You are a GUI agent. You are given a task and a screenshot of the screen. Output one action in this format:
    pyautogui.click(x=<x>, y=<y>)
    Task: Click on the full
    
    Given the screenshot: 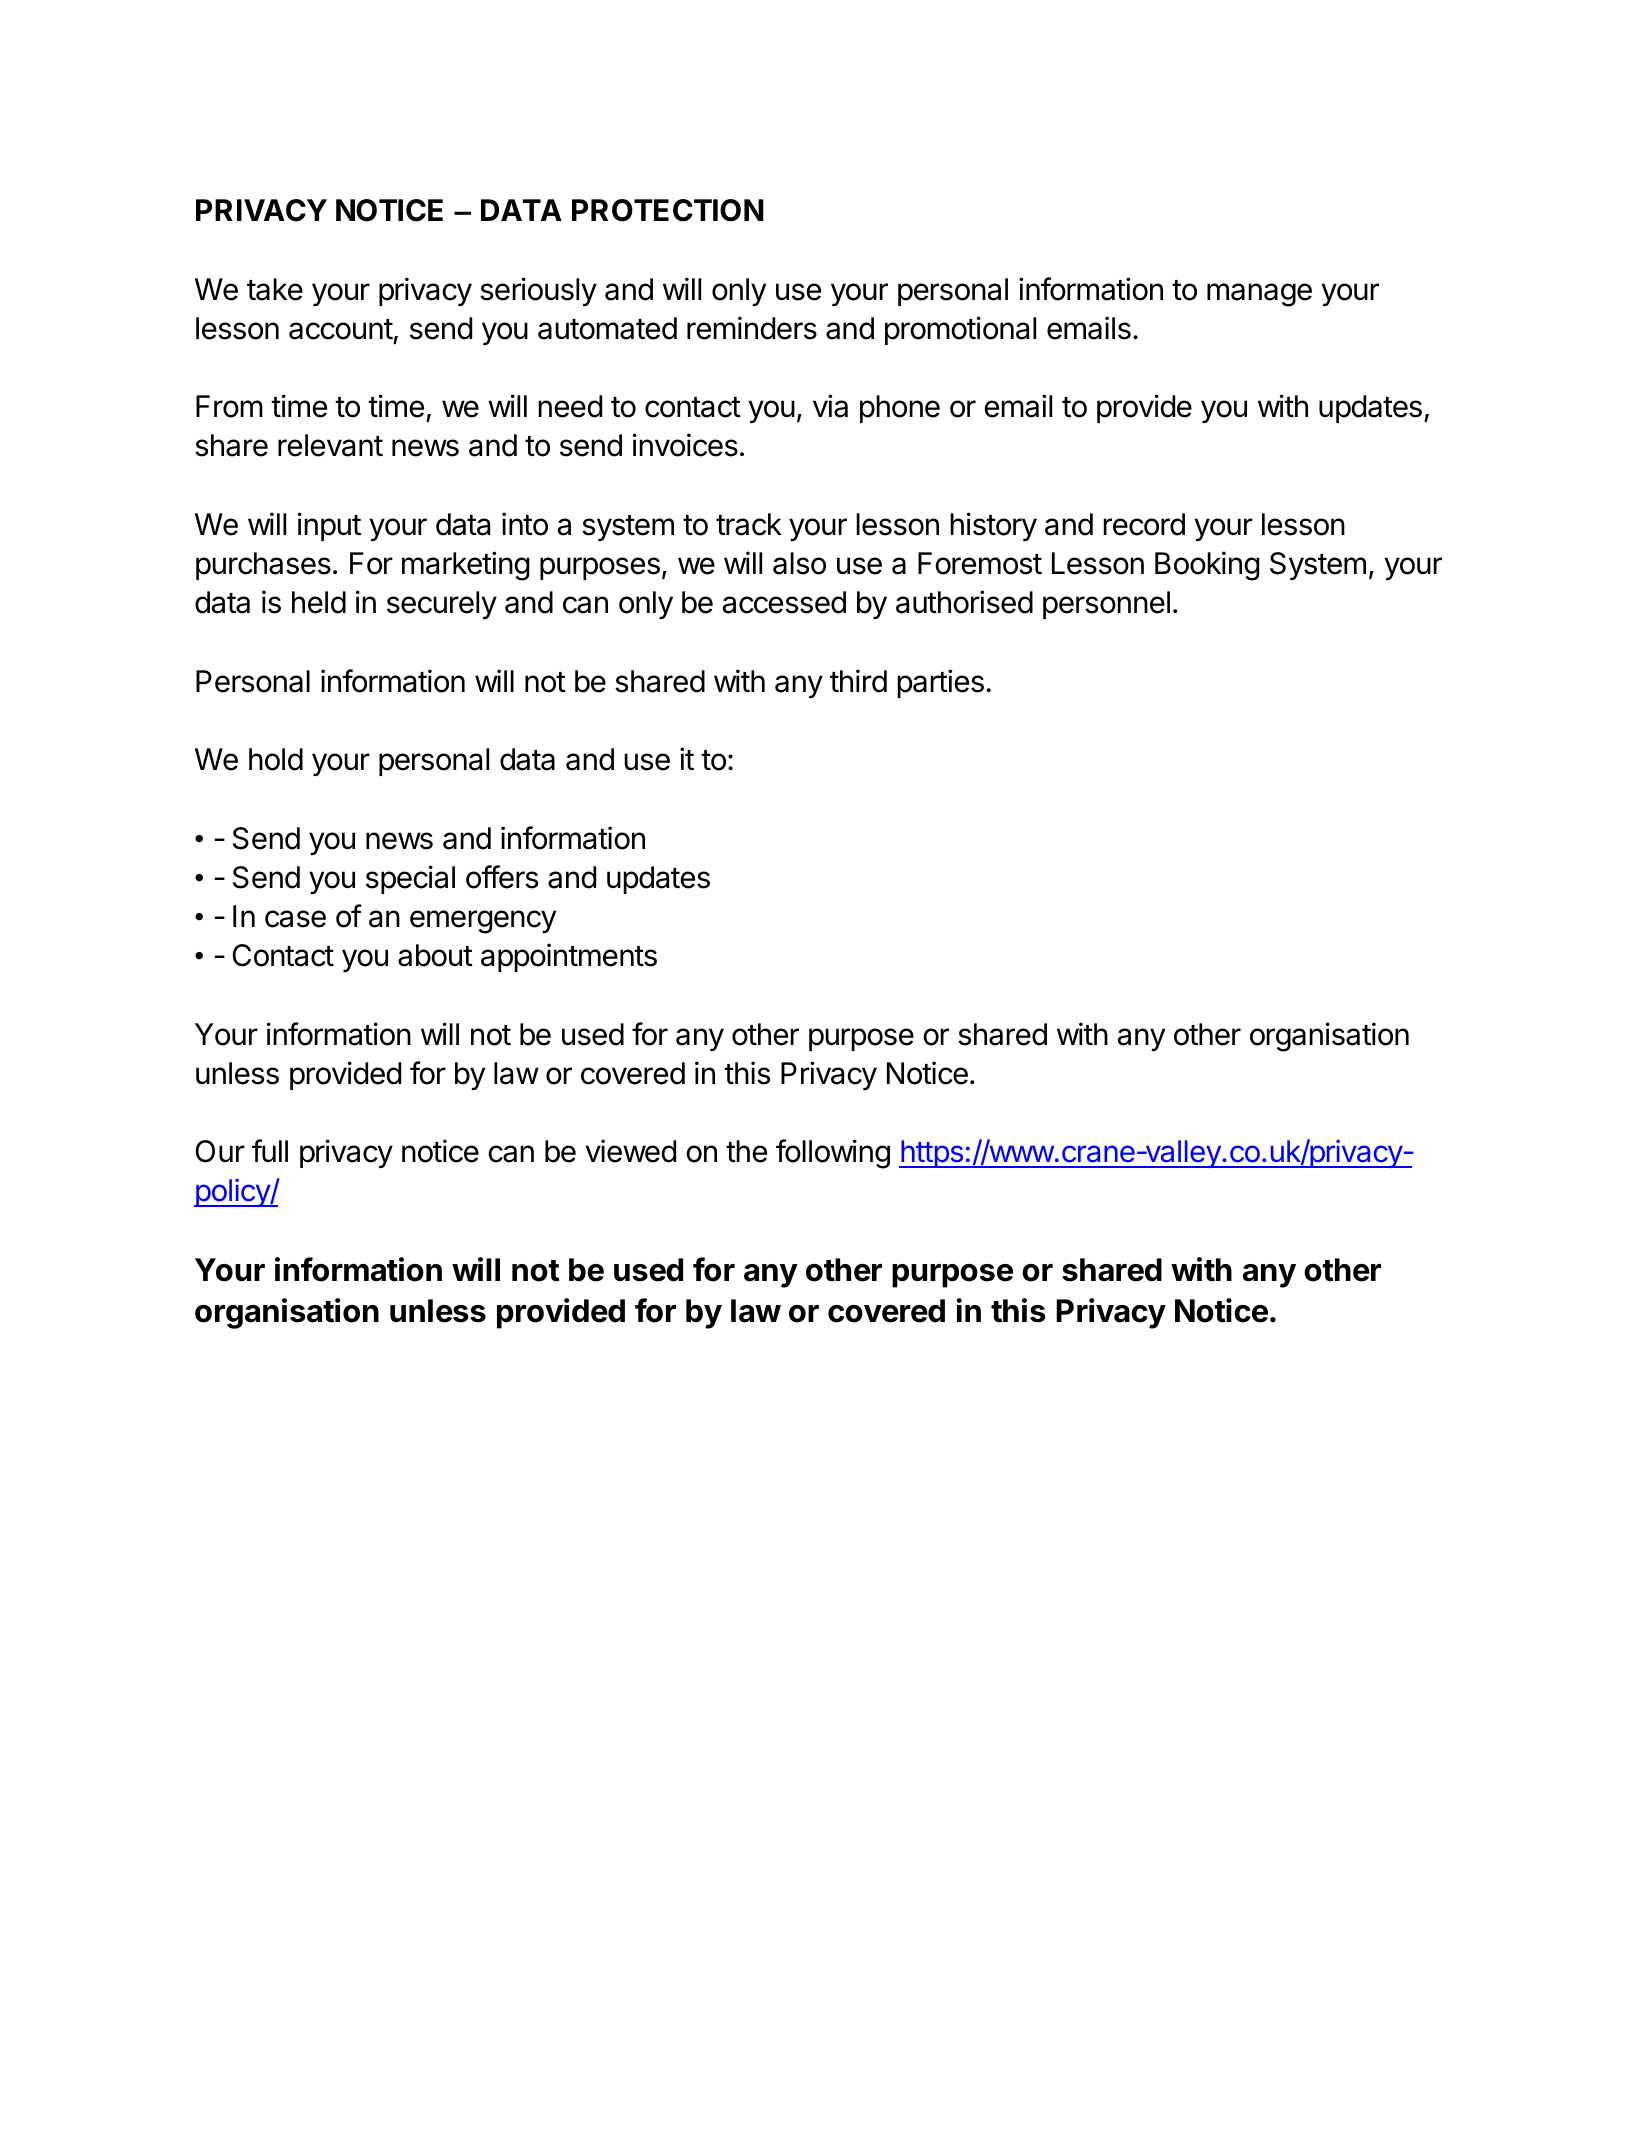 What is the action you would take?
    pyautogui.click(x=270, y=1150)
